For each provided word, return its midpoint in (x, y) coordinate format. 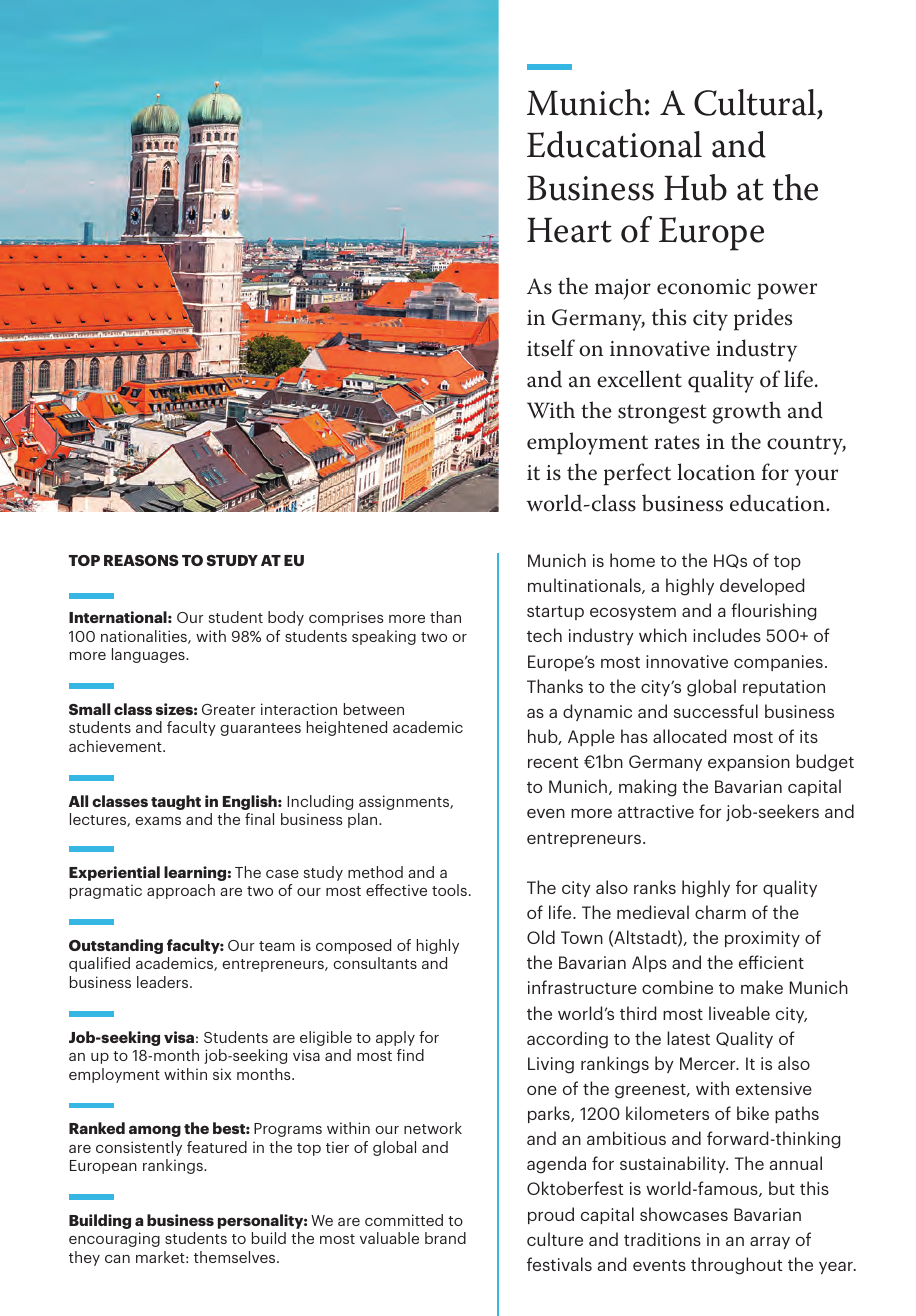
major (623, 289)
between (374, 709)
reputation (784, 688)
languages (149, 655)
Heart (569, 230)
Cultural (756, 103)
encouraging (114, 1239)
